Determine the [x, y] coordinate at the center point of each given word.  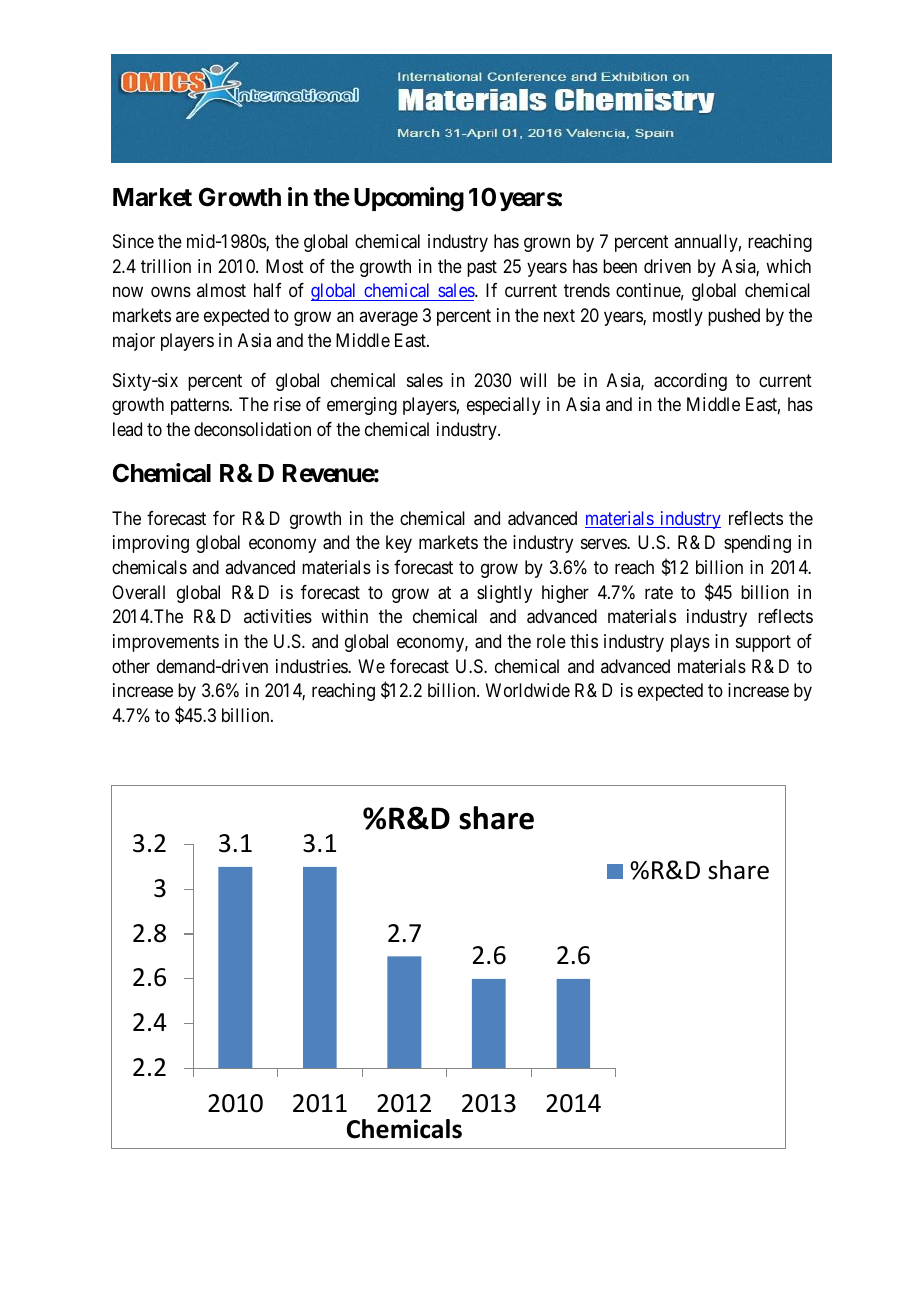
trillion [166, 266]
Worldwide [528, 690]
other [131, 666]
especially [503, 406]
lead [127, 429]
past [482, 268]
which [788, 266]
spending [757, 544]
